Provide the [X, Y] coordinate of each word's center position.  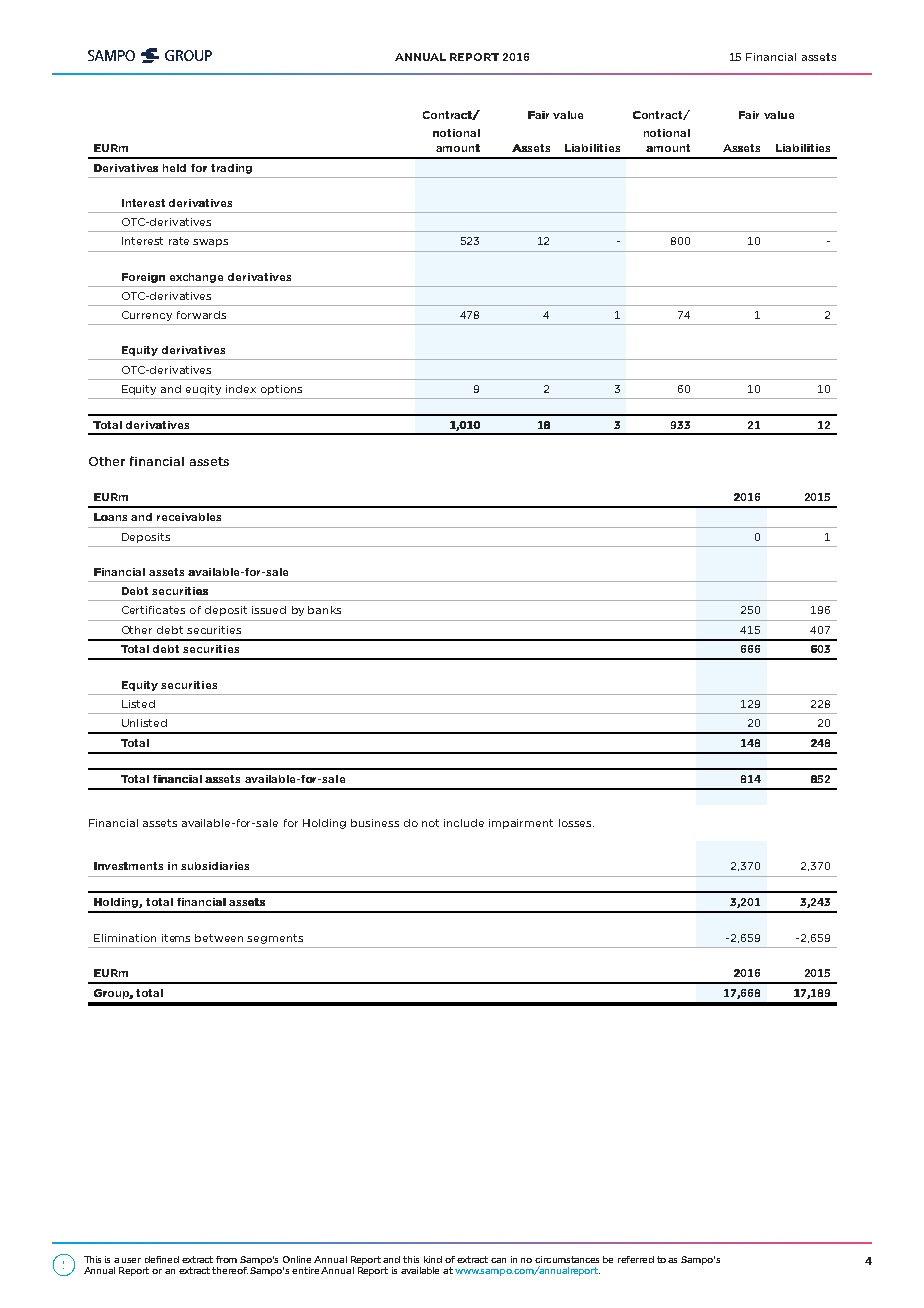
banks [324, 610]
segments [275, 939]
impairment [521, 824]
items [176, 938]
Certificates [153, 610]
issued [269, 610]
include [464, 823]
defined [162, 1259]
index [241, 389]
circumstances [567, 1259]
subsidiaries [215, 866]
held [174, 168]
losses [576, 823]
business [375, 823]
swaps [210, 243]
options [281, 390]
